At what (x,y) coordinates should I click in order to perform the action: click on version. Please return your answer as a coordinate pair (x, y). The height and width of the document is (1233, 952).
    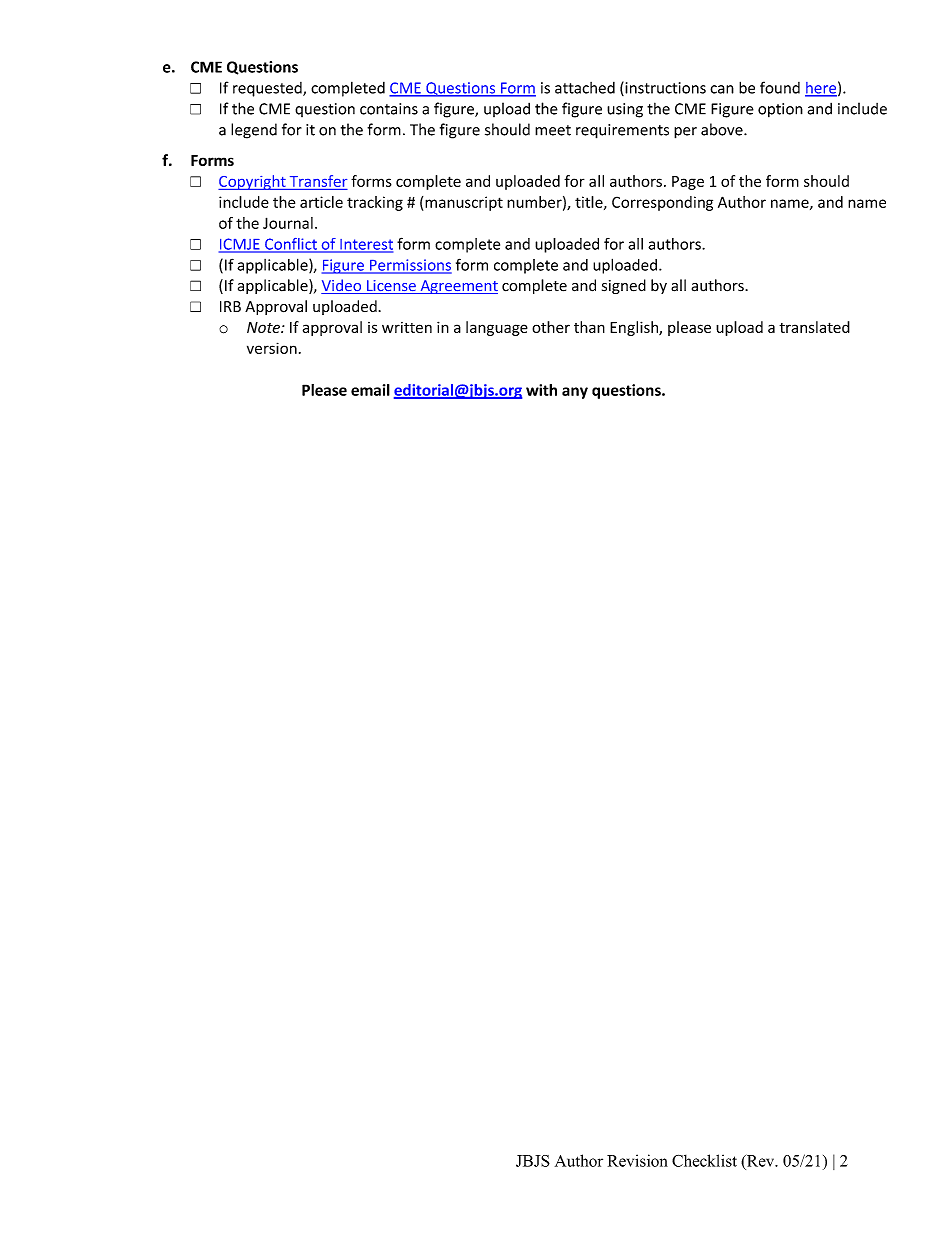
    Looking at the image, I should click on (272, 348).
